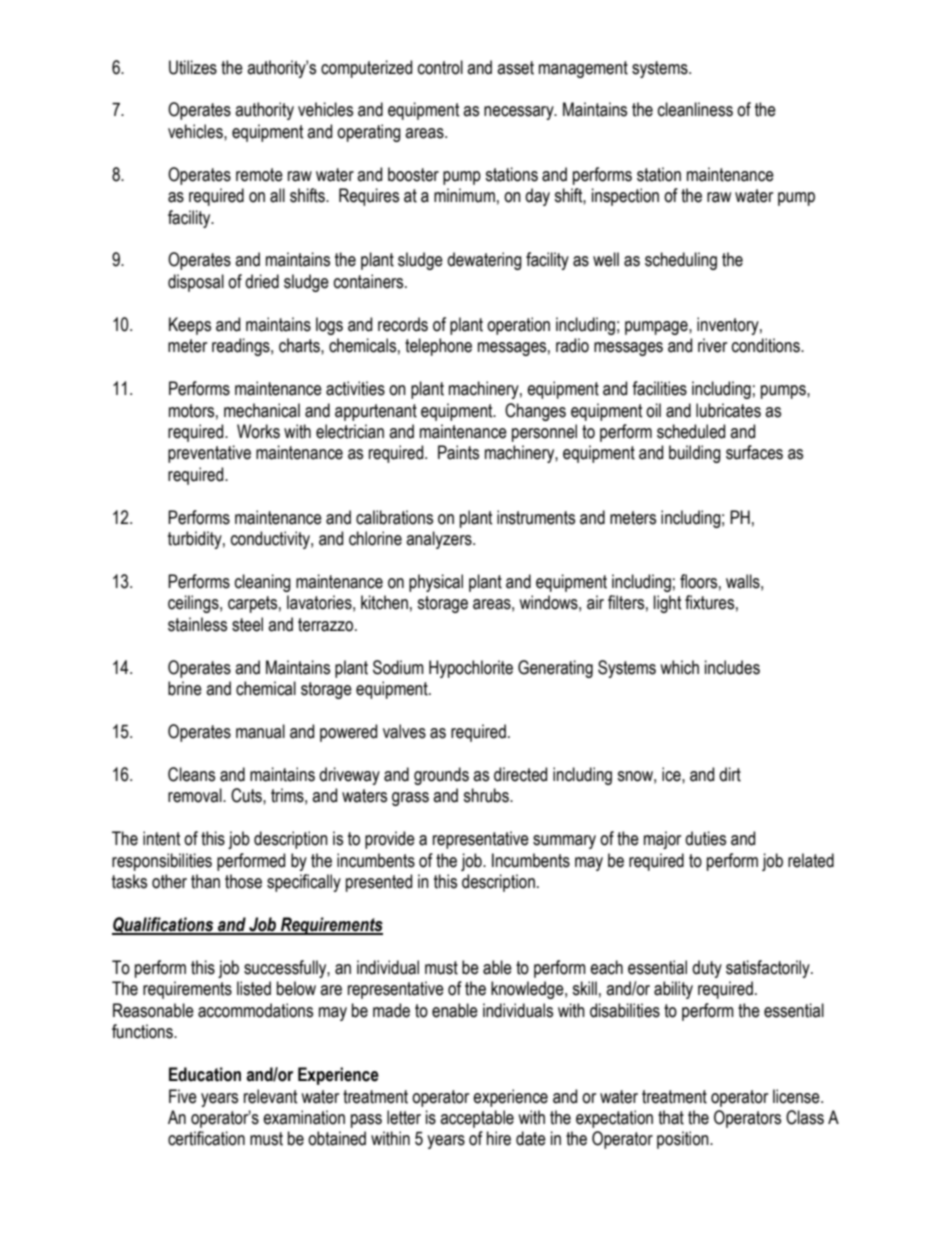 The width and height of the page is (952, 1233). I want to click on cleanliness, so click(695, 109).
